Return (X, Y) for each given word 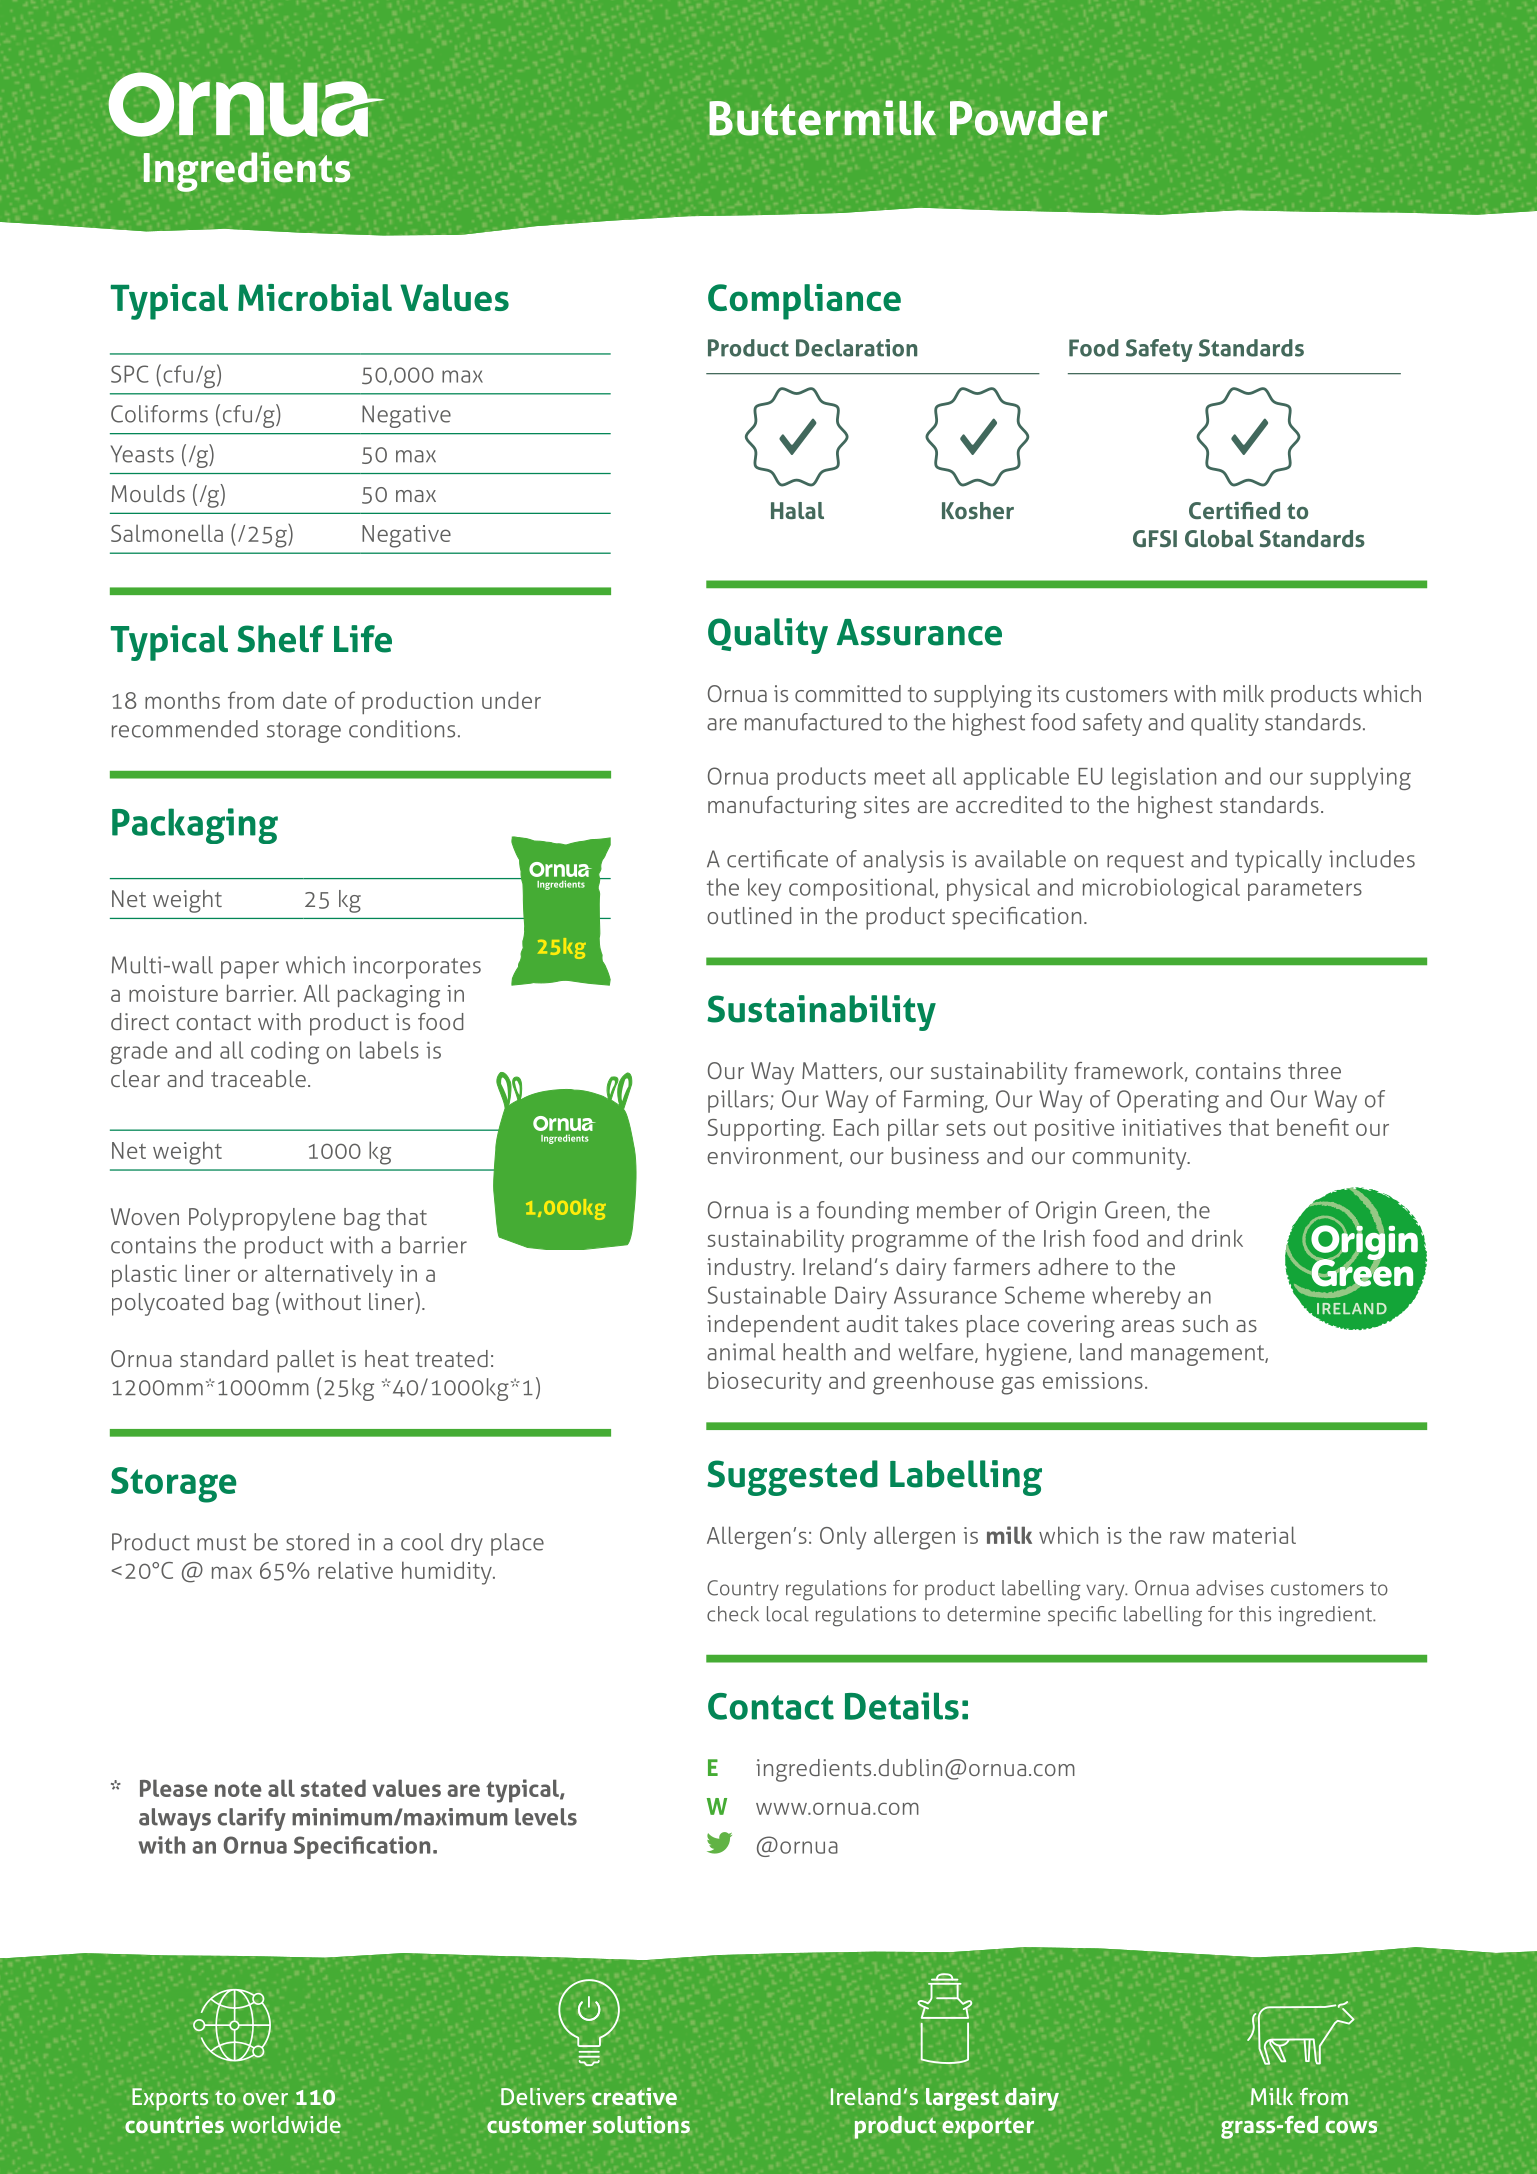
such (1205, 1323)
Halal (797, 510)
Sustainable (766, 1295)
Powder (1028, 118)
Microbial (315, 297)
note (238, 1789)
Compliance (804, 302)
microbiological (1161, 889)
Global (1219, 538)
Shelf (280, 639)
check (733, 1614)
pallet (305, 1361)
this (1255, 1614)
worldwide (286, 2124)
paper (250, 970)
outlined (749, 915)
